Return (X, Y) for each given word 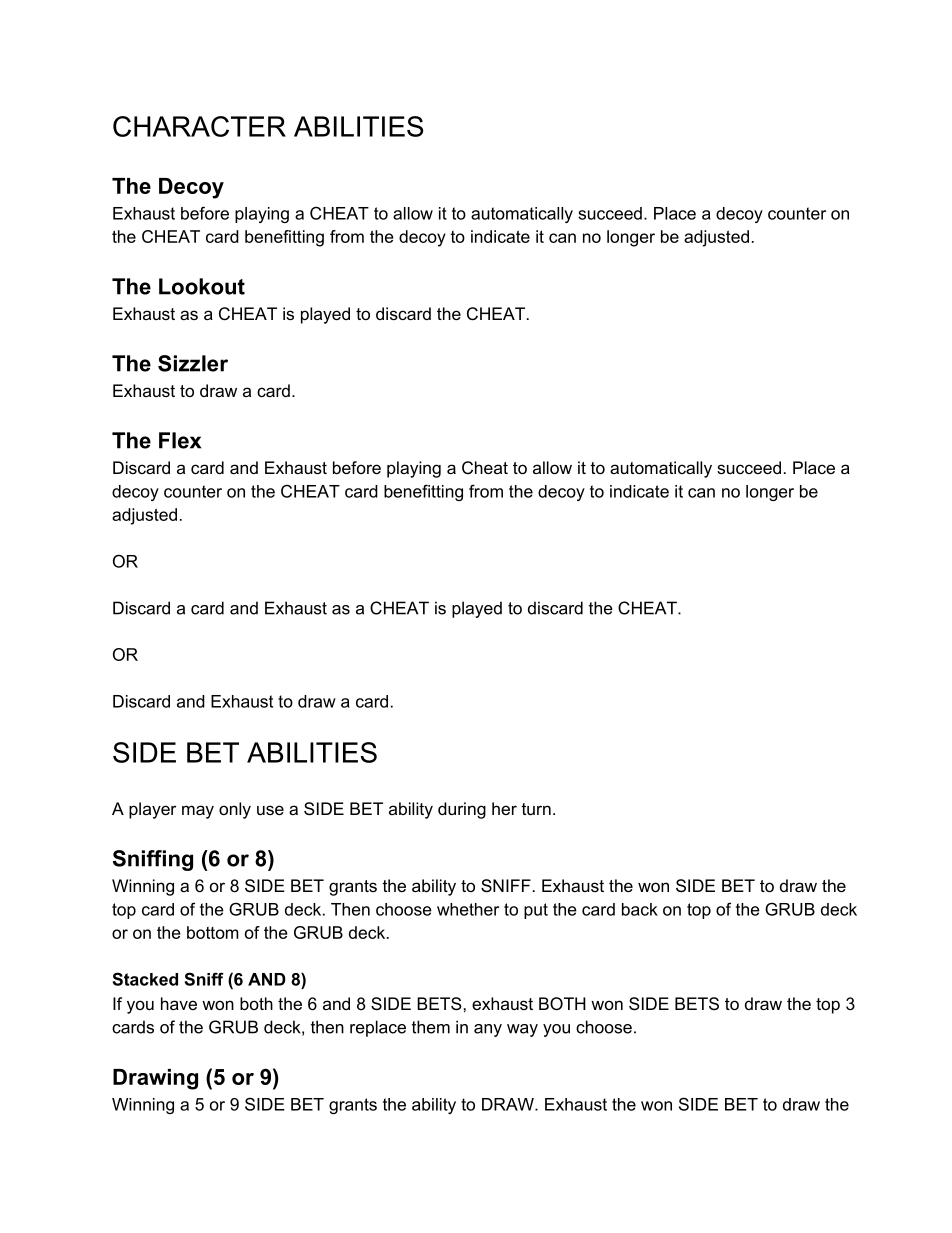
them (431, 1027)
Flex (180, 440)
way (522, 1030)
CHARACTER (199, 126)
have (179, 1003)
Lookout (202, 286)
